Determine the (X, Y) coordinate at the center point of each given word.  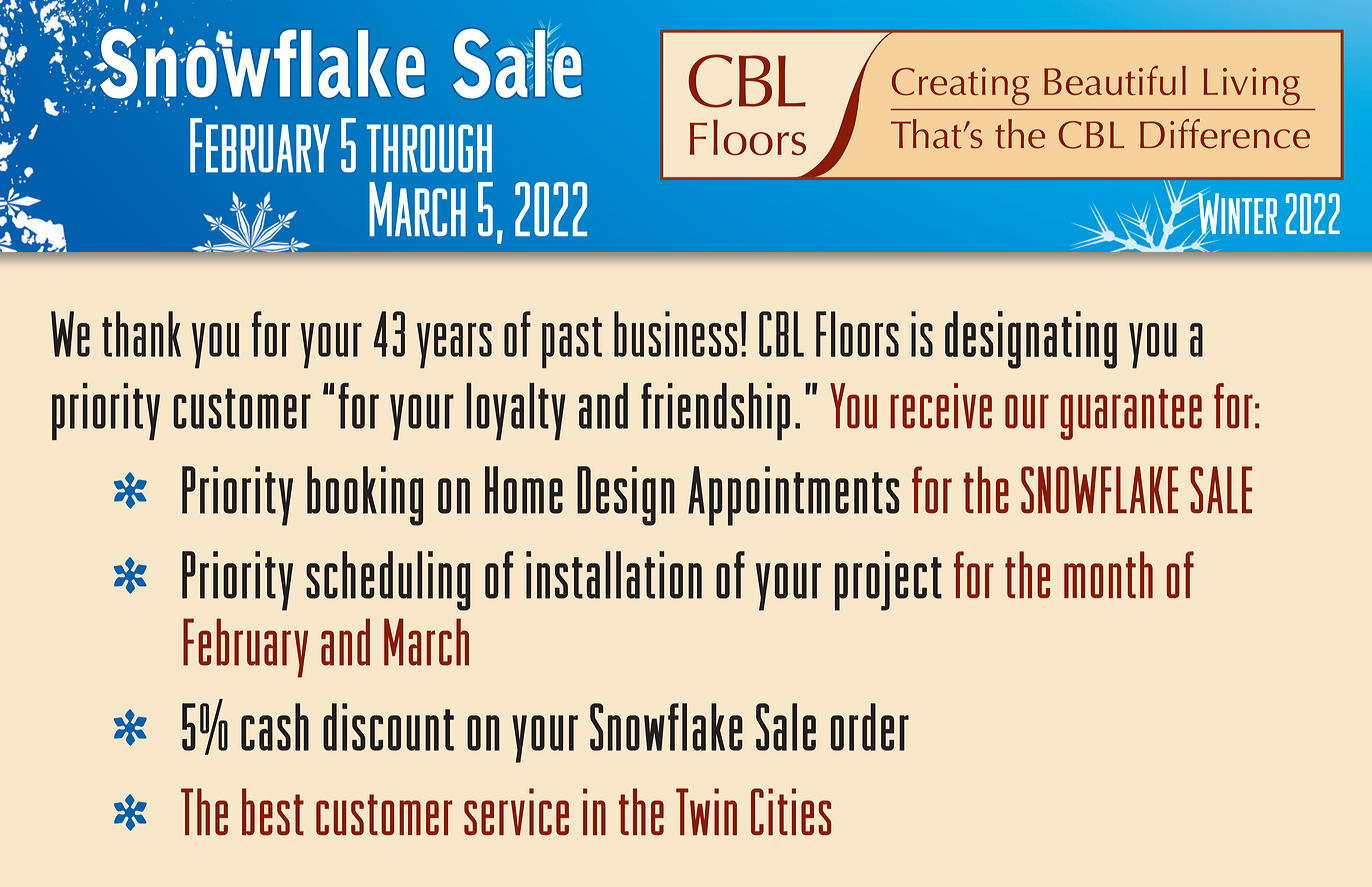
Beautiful (1115, 80)
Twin (706, 811)
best (273, 812)
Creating (960, 86)
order (870, 727)
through (429, 148)
